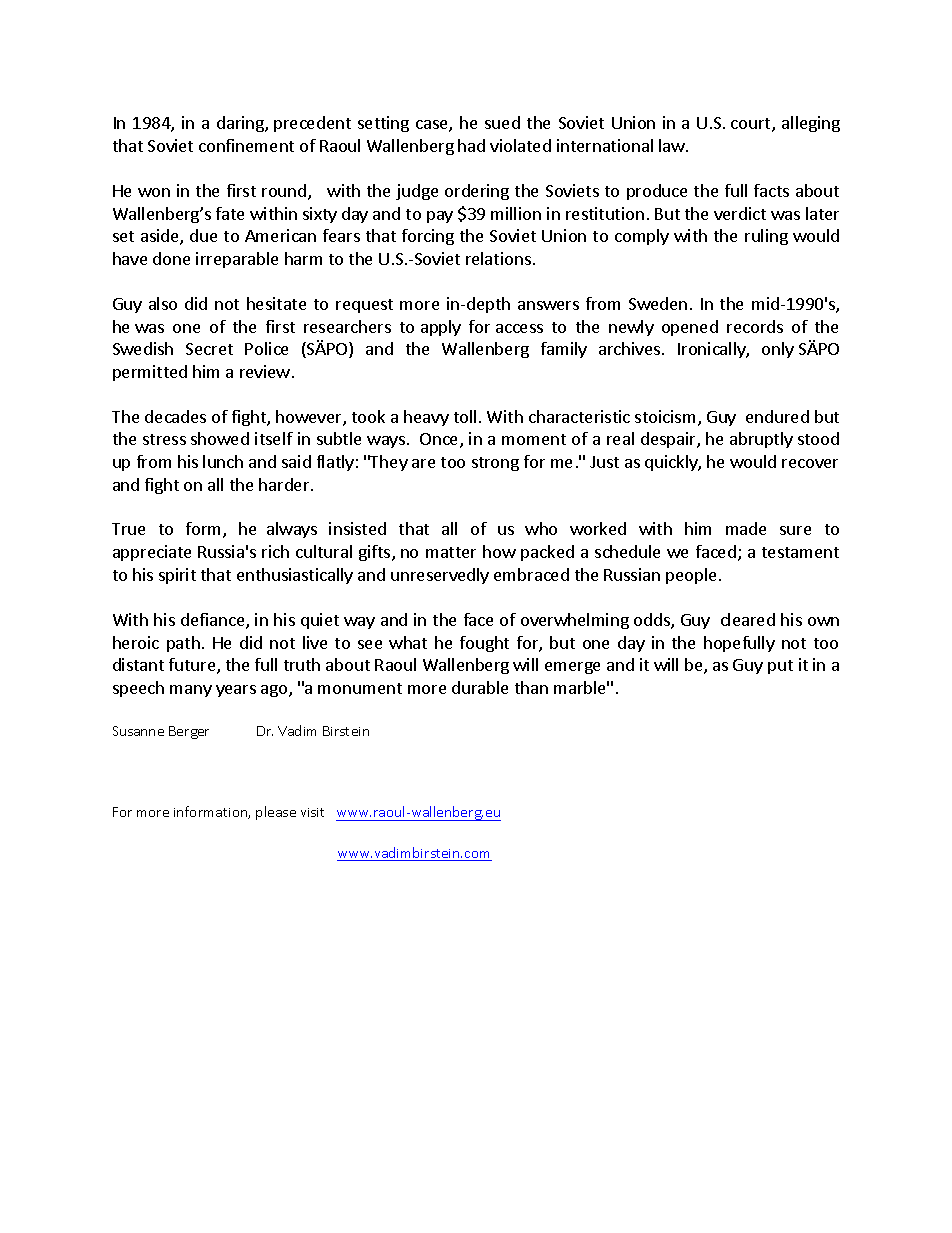  I want to click on unreservedly, so click(440, 576).
